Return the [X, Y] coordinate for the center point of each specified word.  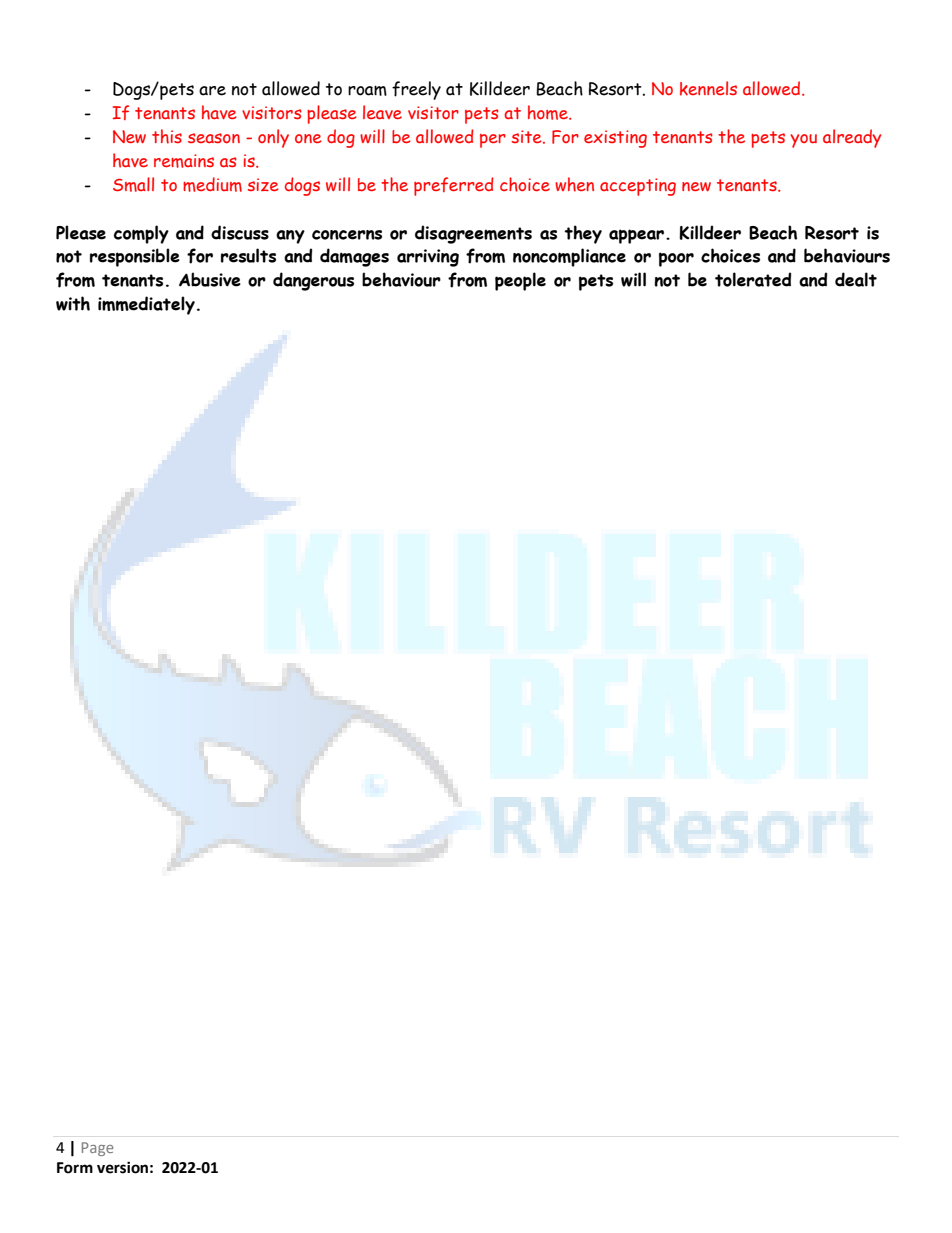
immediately [146, 305]
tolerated [753, 279]
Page [98, 1149]
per [493, 141]
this [167, 136]
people [520, 281]
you [803, 141]
